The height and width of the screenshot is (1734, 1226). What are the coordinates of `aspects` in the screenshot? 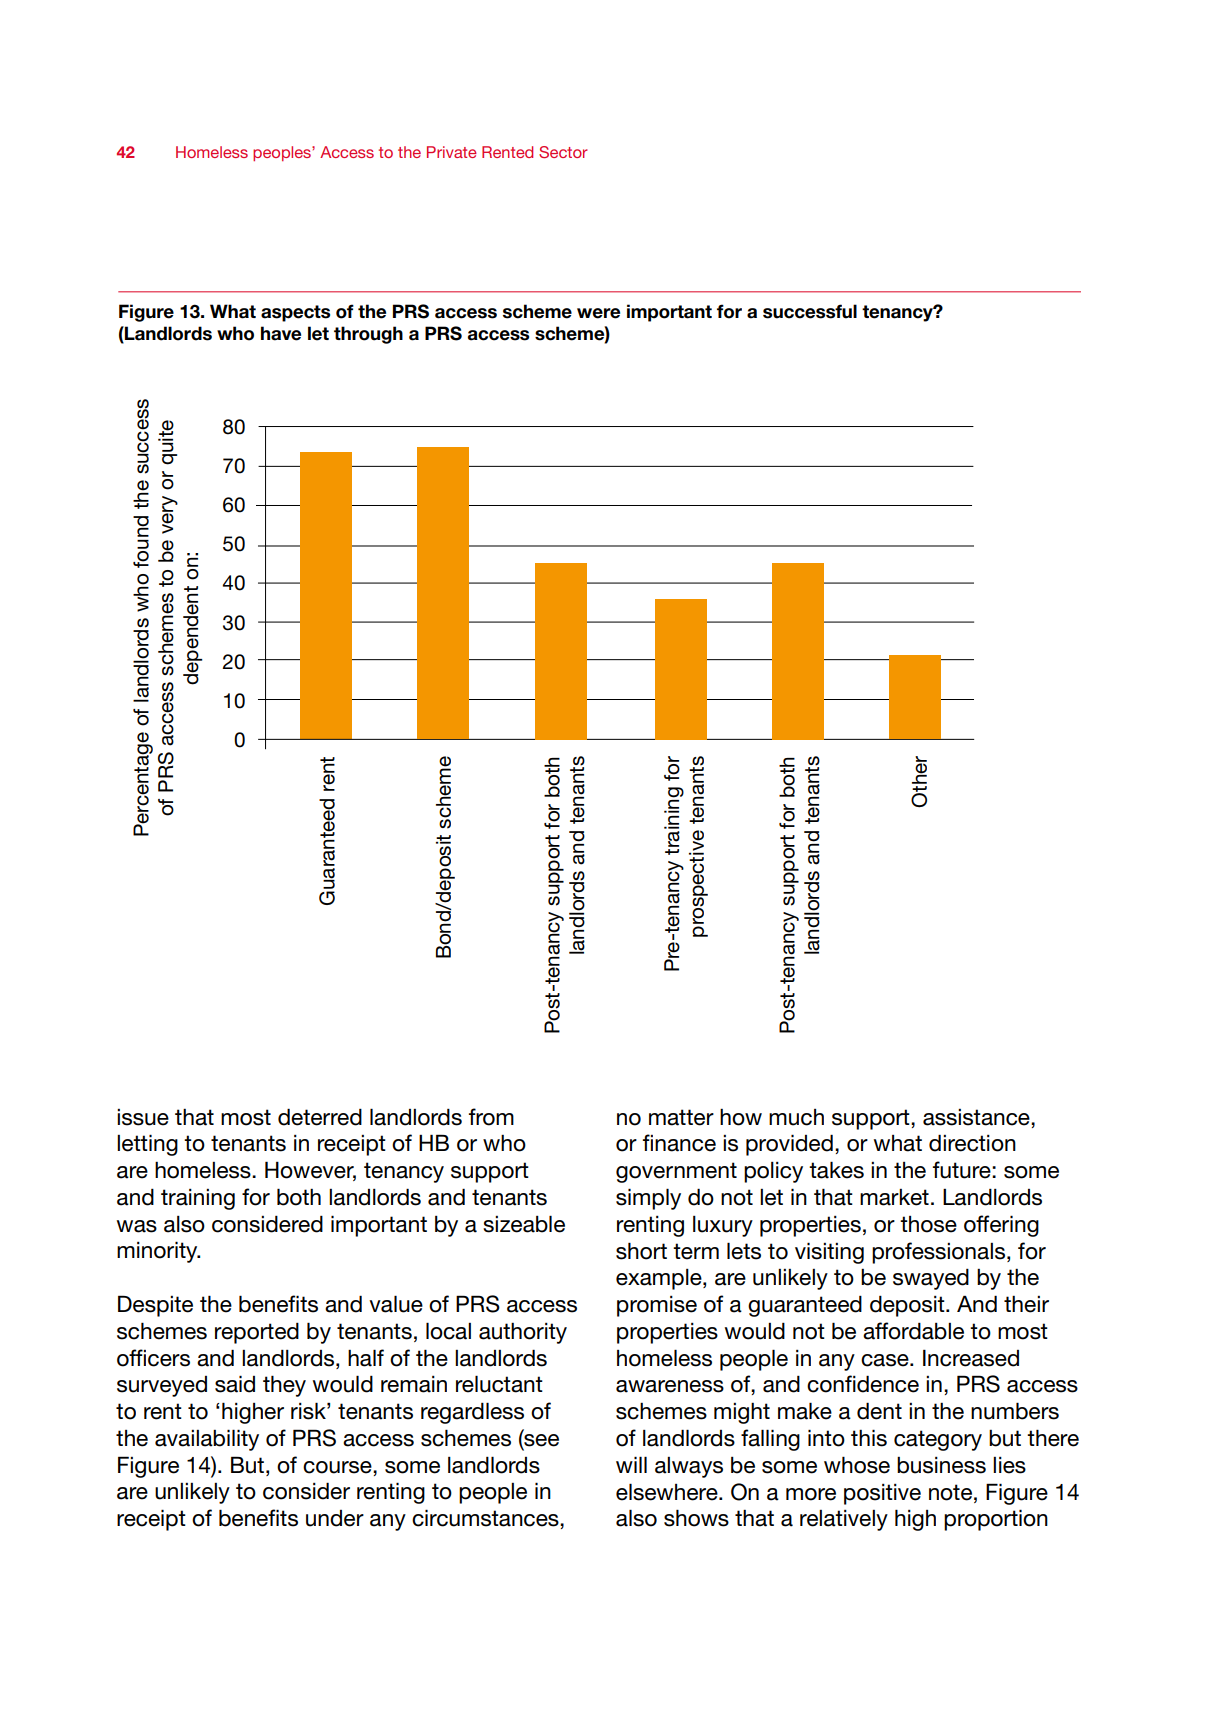 It's located at (295, 313).
